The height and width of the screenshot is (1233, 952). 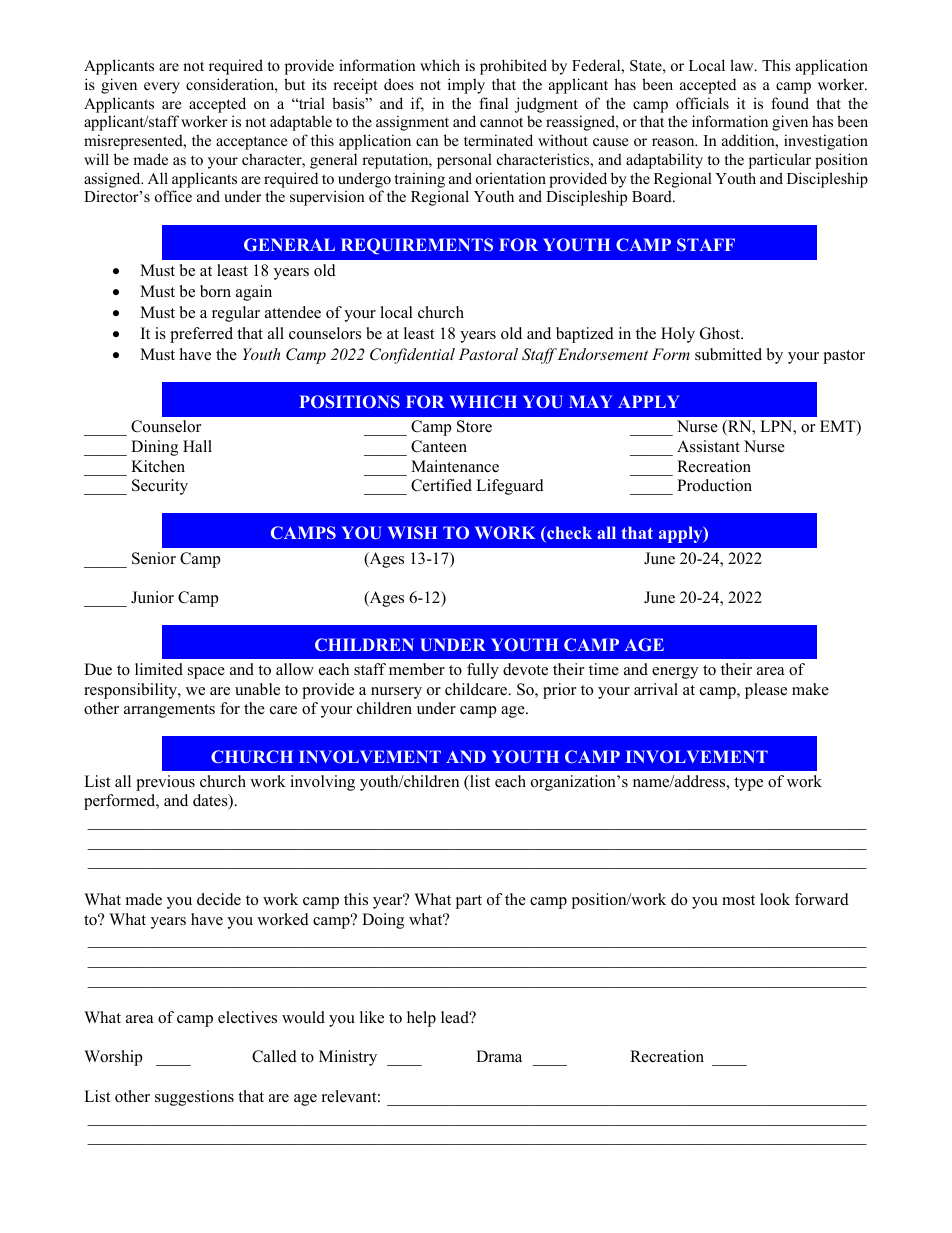 I want to click on Hall, so click(x=197, y=446).
